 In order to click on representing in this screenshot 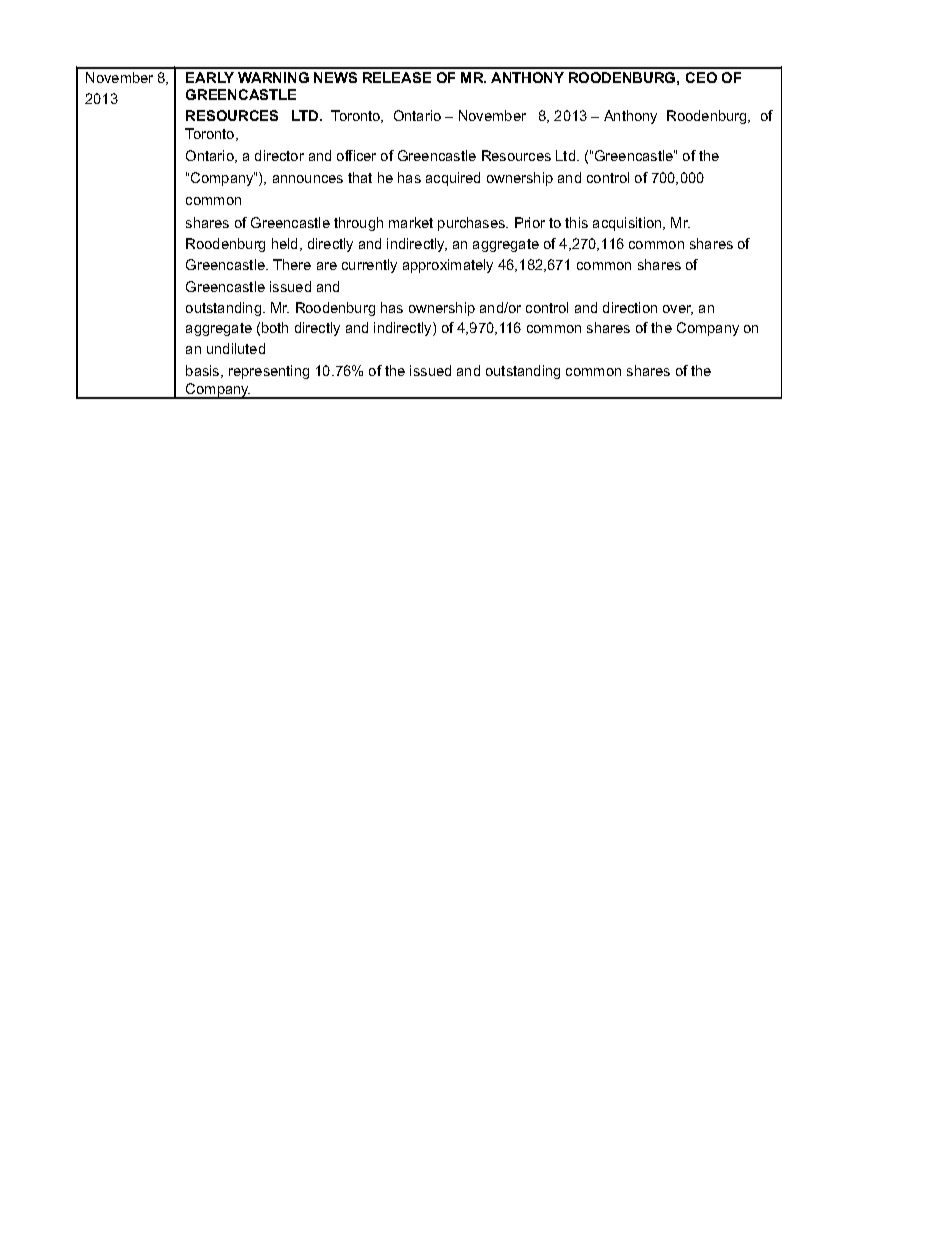, I will do `click(269, 372)`.
